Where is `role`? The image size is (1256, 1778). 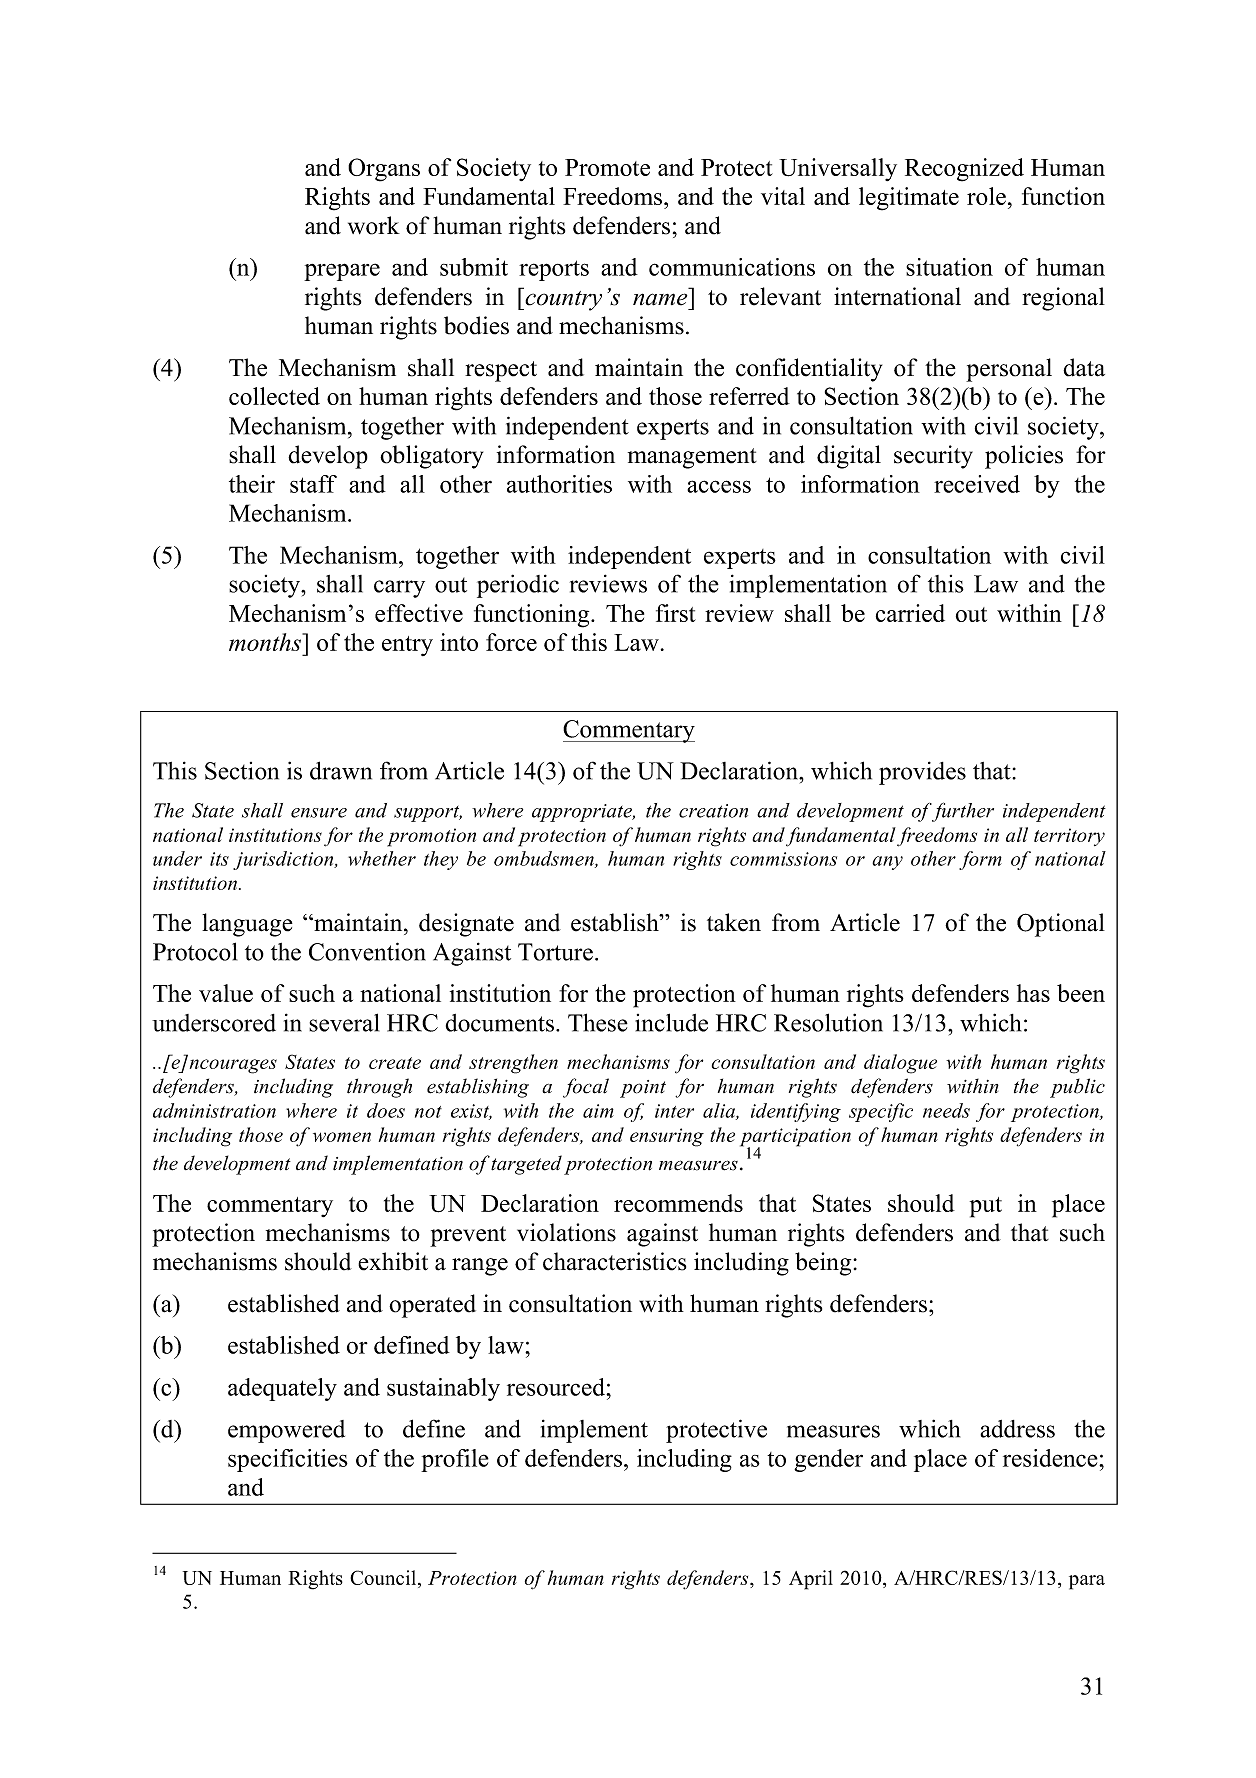
role is located at coordinates (986, 196).
